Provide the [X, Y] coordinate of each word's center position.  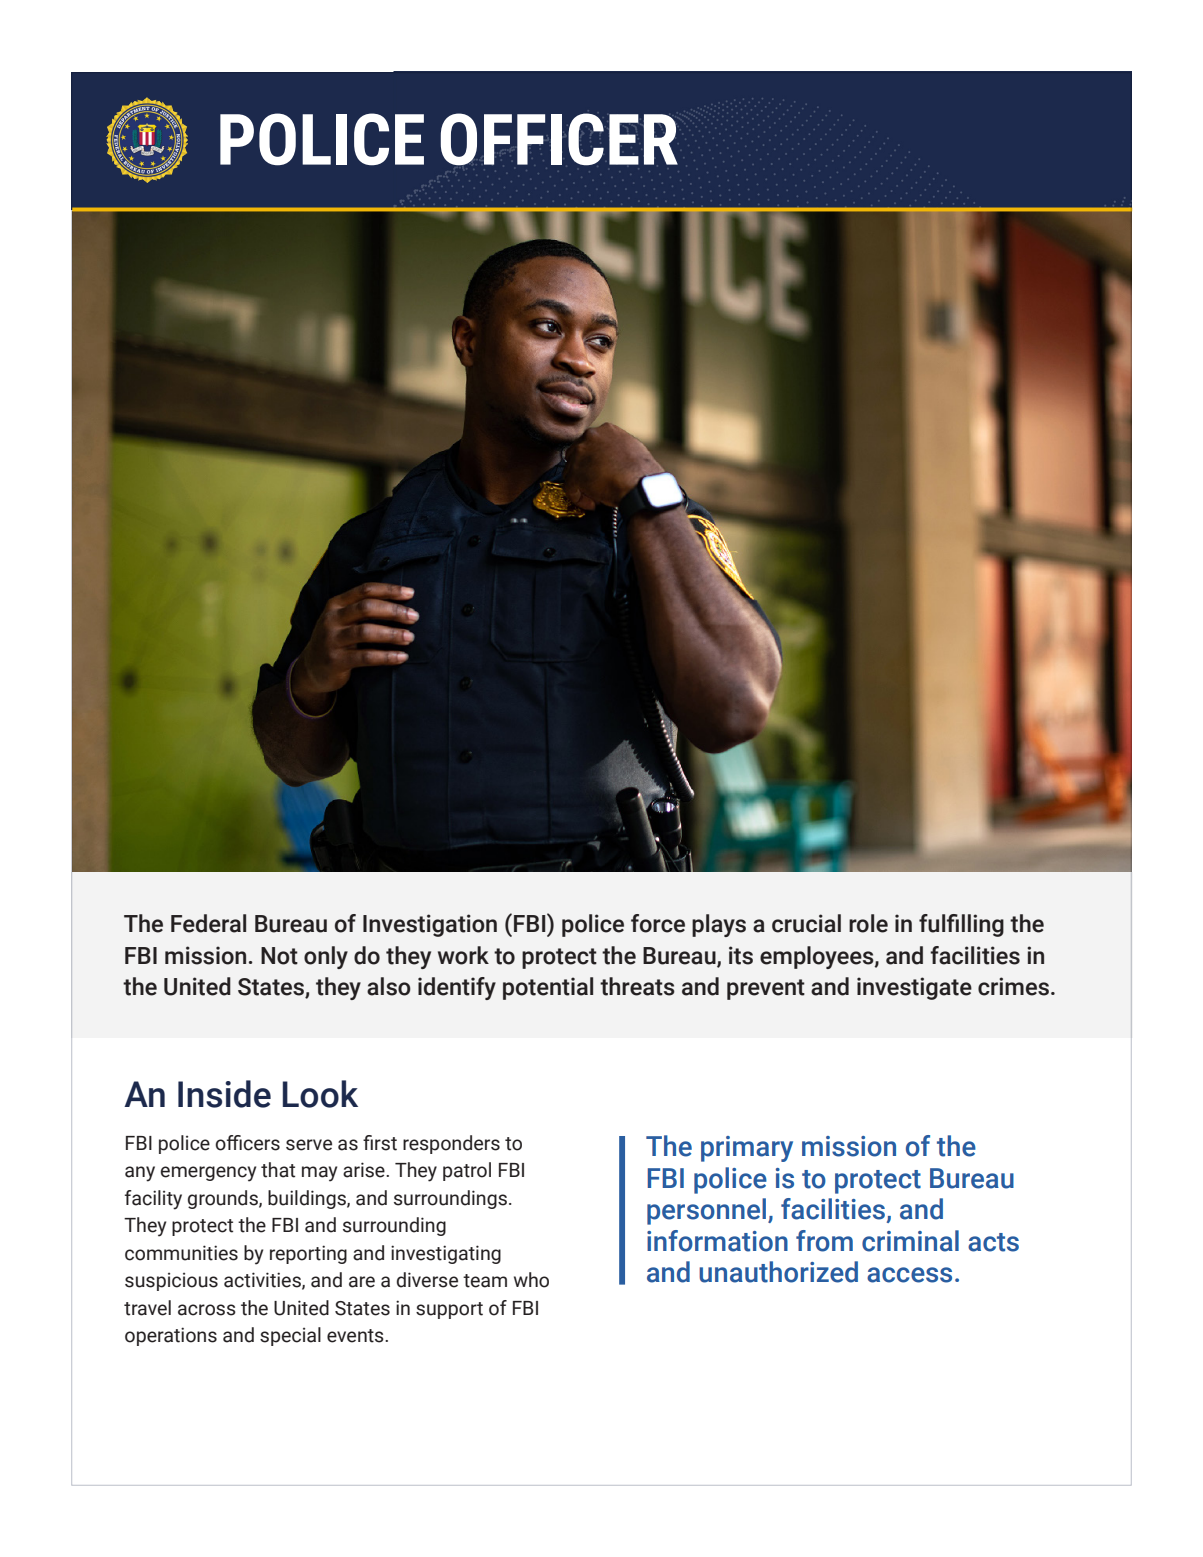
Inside [224, 1094]
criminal [910, 1241]
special [290, 1336]
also [389, 986]
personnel [708, 1211]
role [868, 923]
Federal [208, 923]
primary [747, 1149]
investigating [446, 1254]
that [278, 1170]
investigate [914, 988]
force [658, 923]
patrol [467, 1171]
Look [320, 1094]
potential [548, 988]
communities [181, 1253]
